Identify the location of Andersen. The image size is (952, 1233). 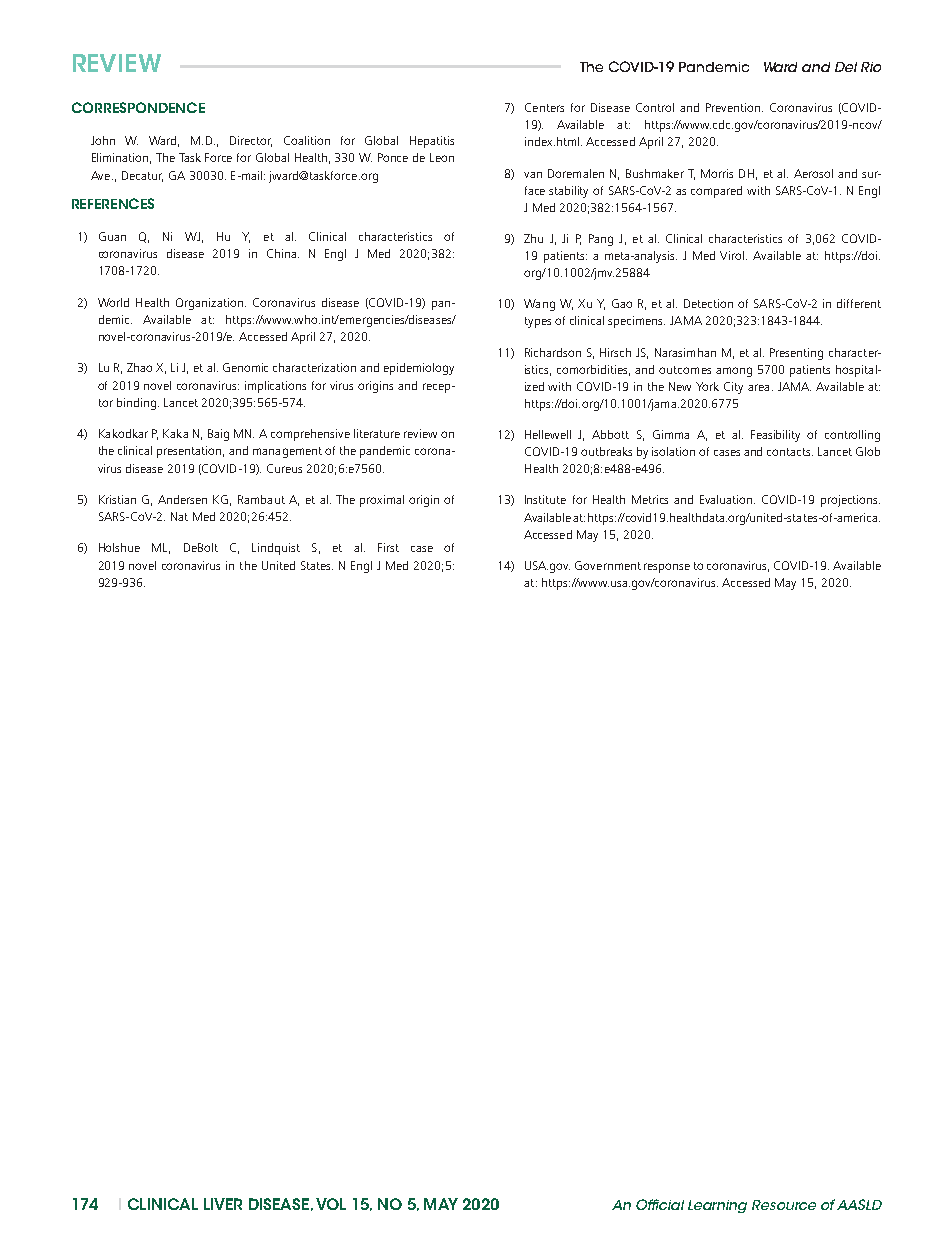
(182, 499).
